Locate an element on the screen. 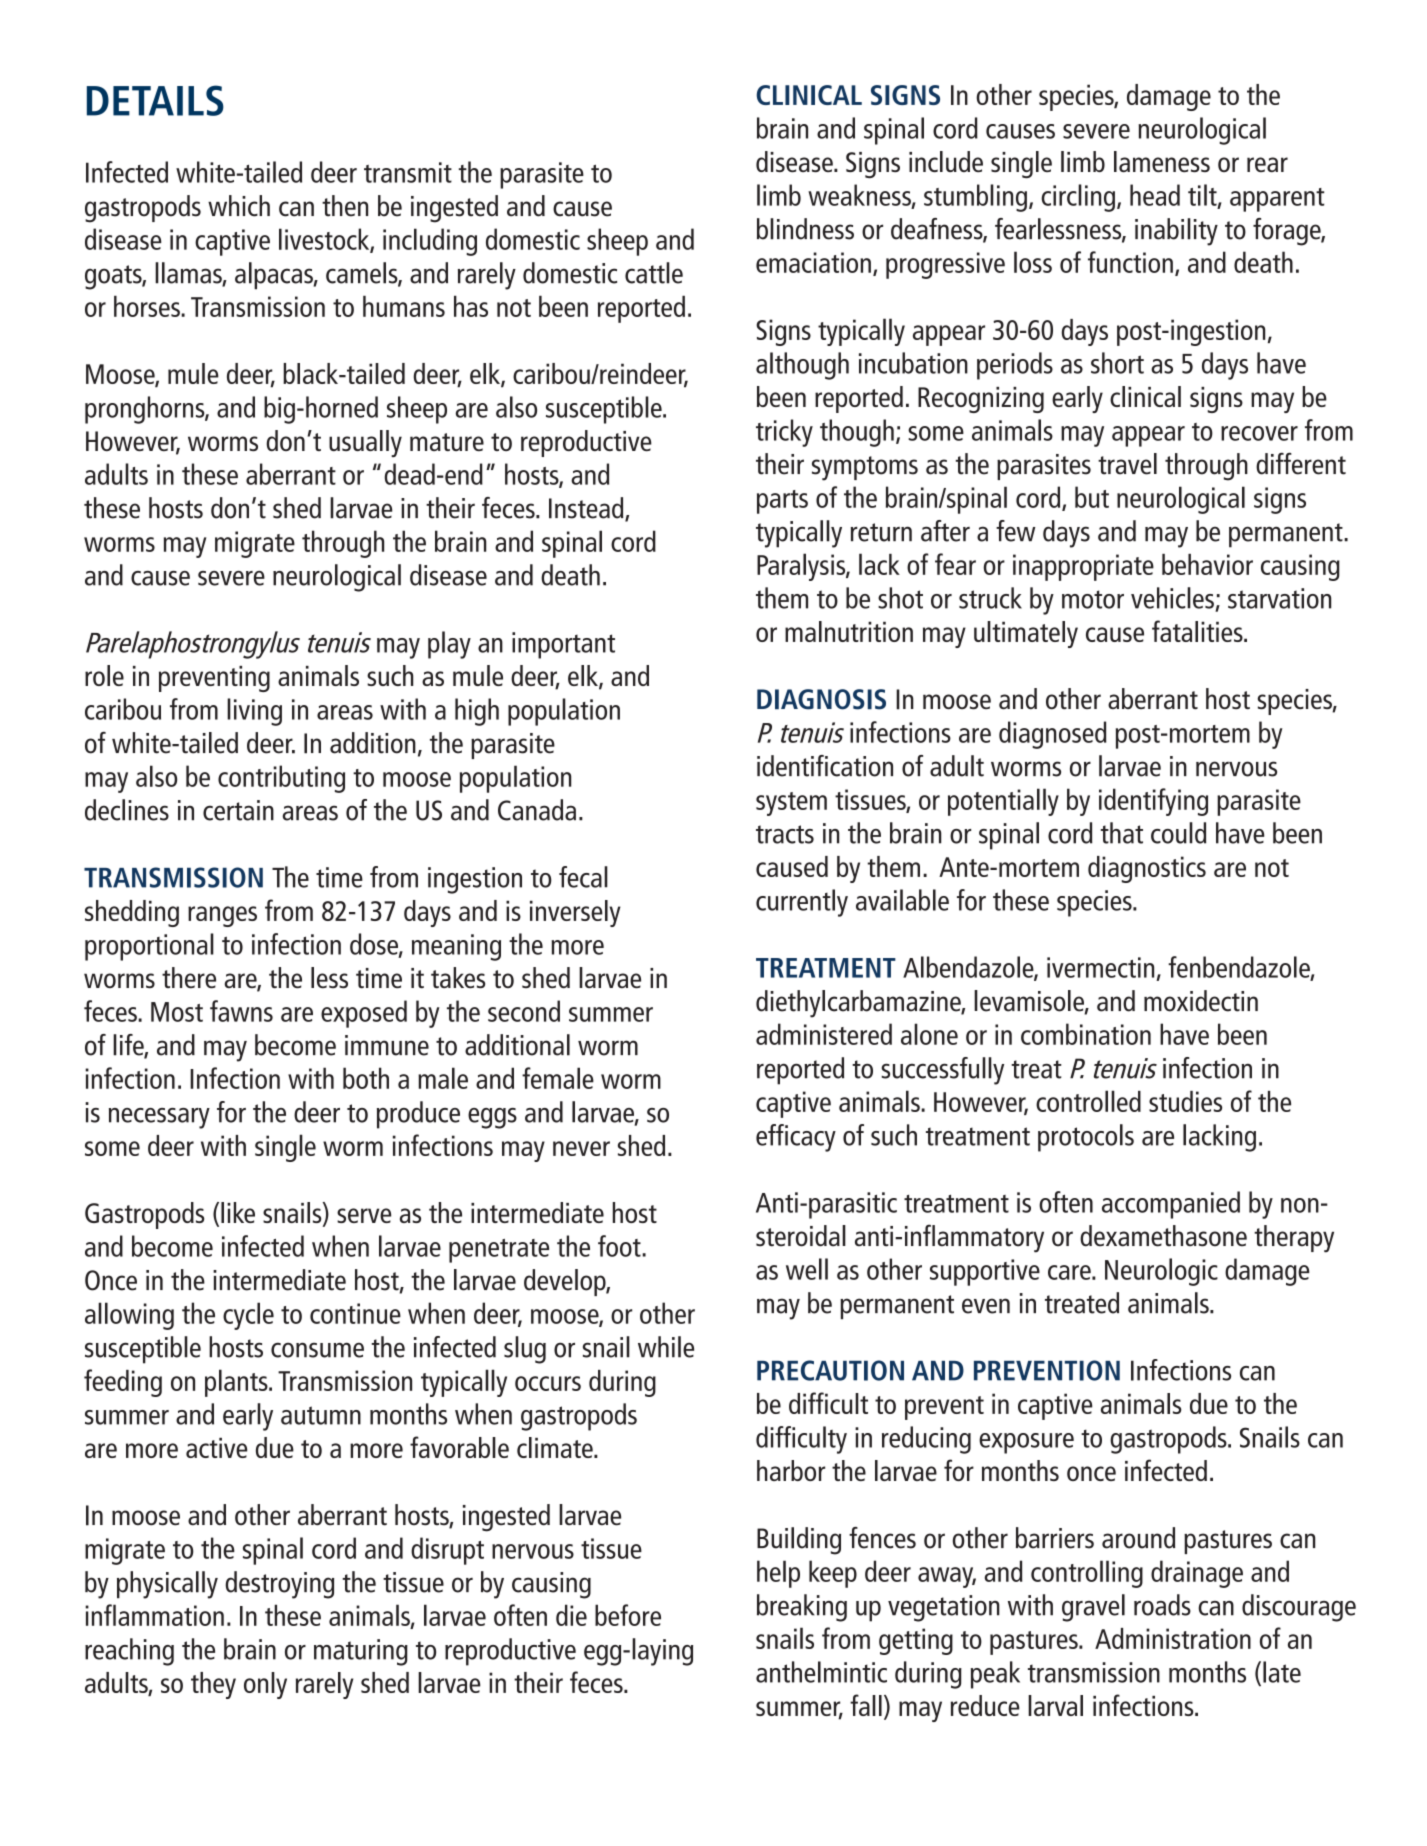  lameness is located at coordinates (1162, 161).
